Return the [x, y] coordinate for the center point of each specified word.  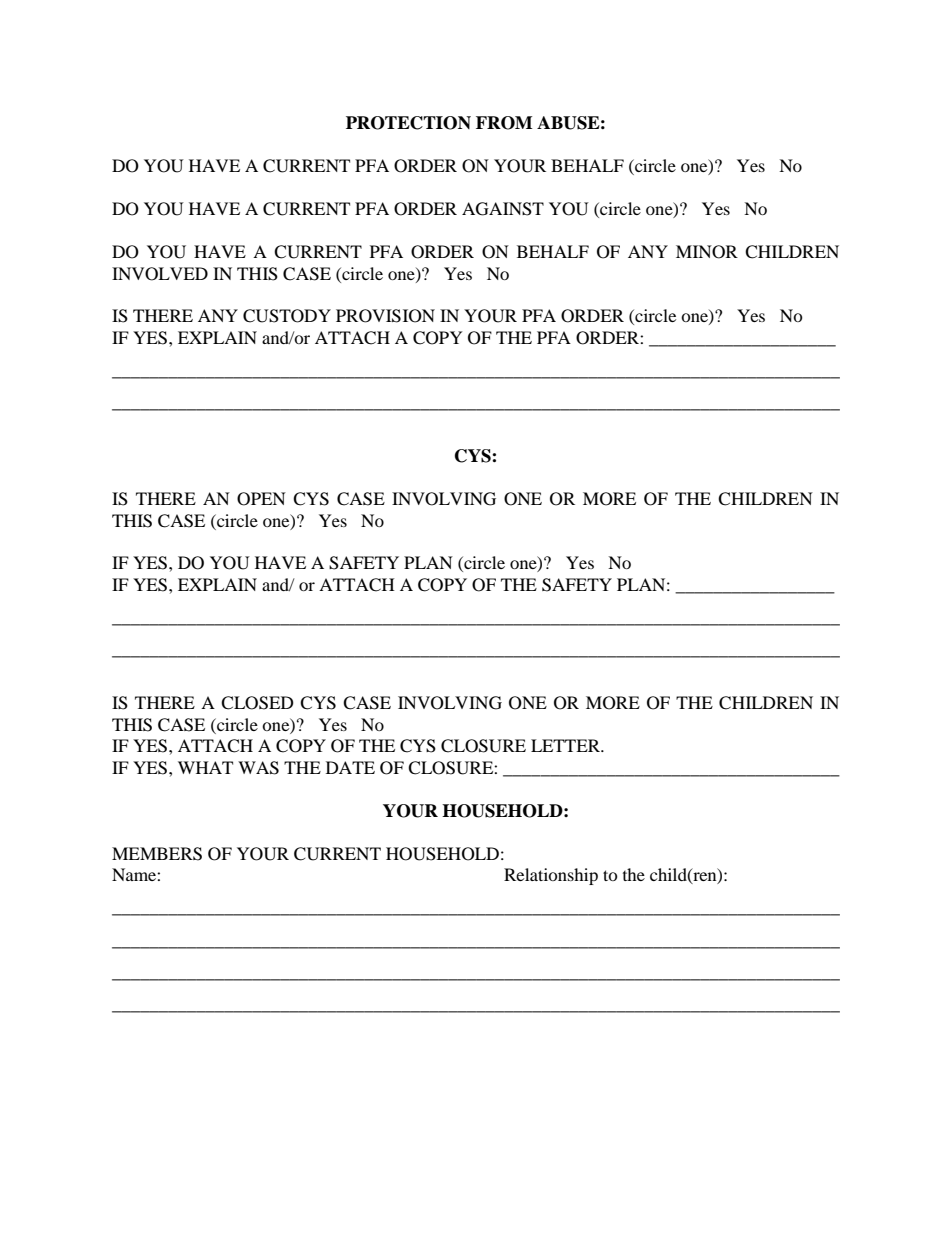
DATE [350, 767]
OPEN [261, 499]
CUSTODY [287, 316]
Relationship [551, 876]
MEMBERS [157, 854]
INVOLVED [160, 274]
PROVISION [385, 316]
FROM [504, 123]
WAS [258, 768]
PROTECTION [408, 123]
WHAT [205, 767]
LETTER [566, 745]
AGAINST [503, 209]
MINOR [707, 252]
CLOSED [257, 703]
